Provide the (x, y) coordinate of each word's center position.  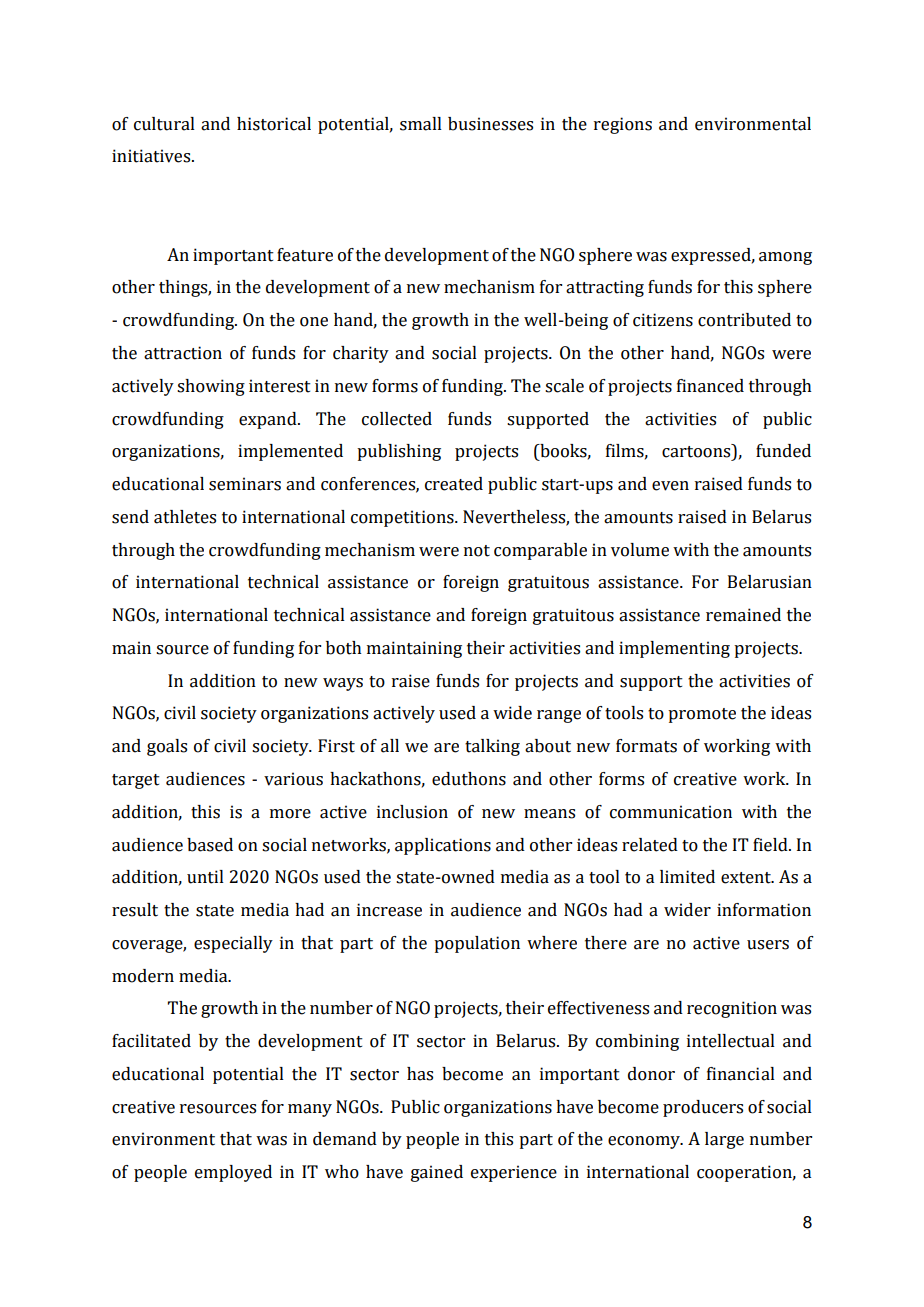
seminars (245, 484)
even (670, 486)
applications (443, 846)
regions (623, 125)
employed (233, 1173)
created (454, 484)
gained (437, 1173)
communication (671, 812)
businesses (490, 124)
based (210, 845)
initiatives (152, 156)
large (724, 1140)
